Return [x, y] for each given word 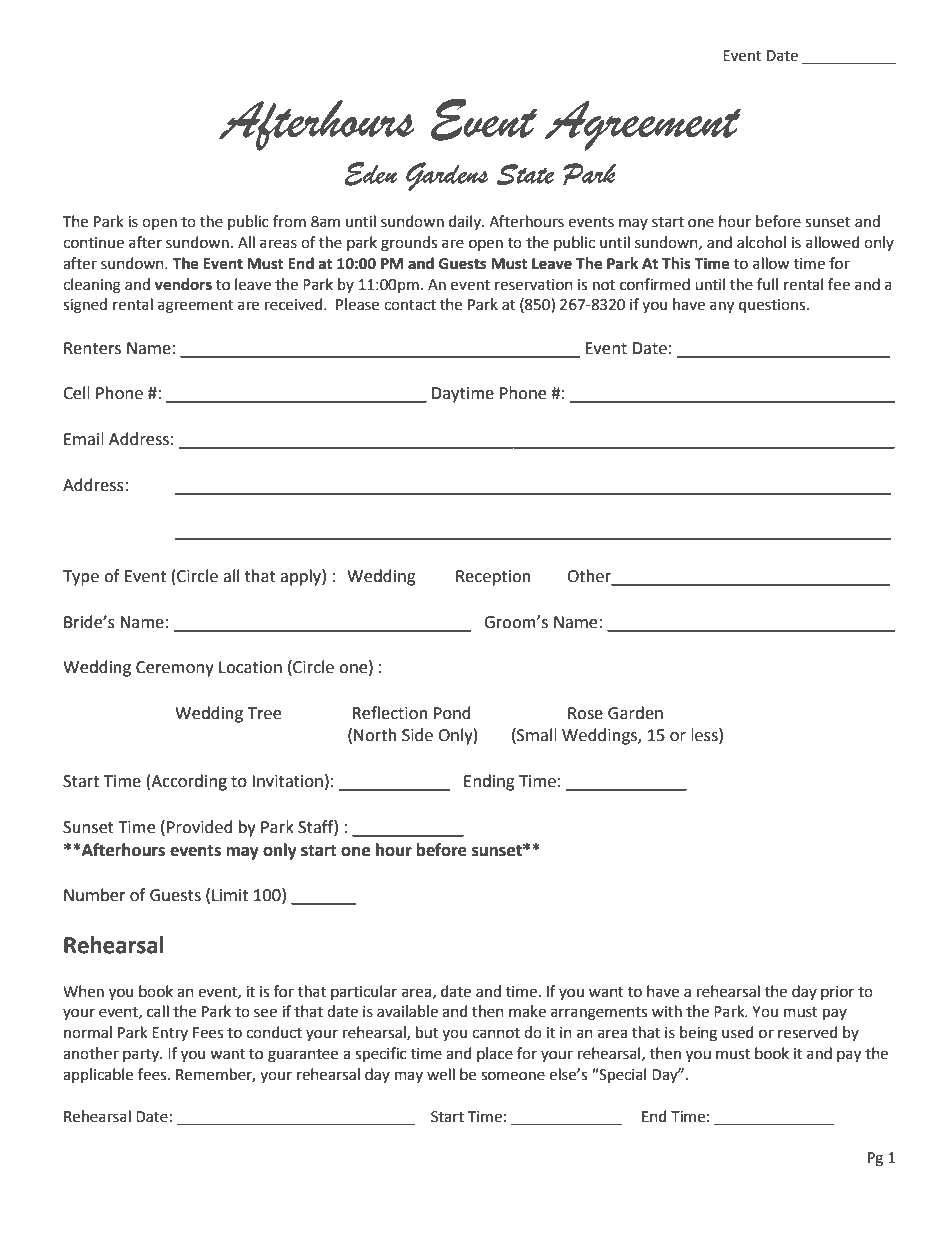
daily [466, 222]
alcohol [761, 242]
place [495, 1054]
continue [93, 243]
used [738, 1032]
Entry [170, 1034]
